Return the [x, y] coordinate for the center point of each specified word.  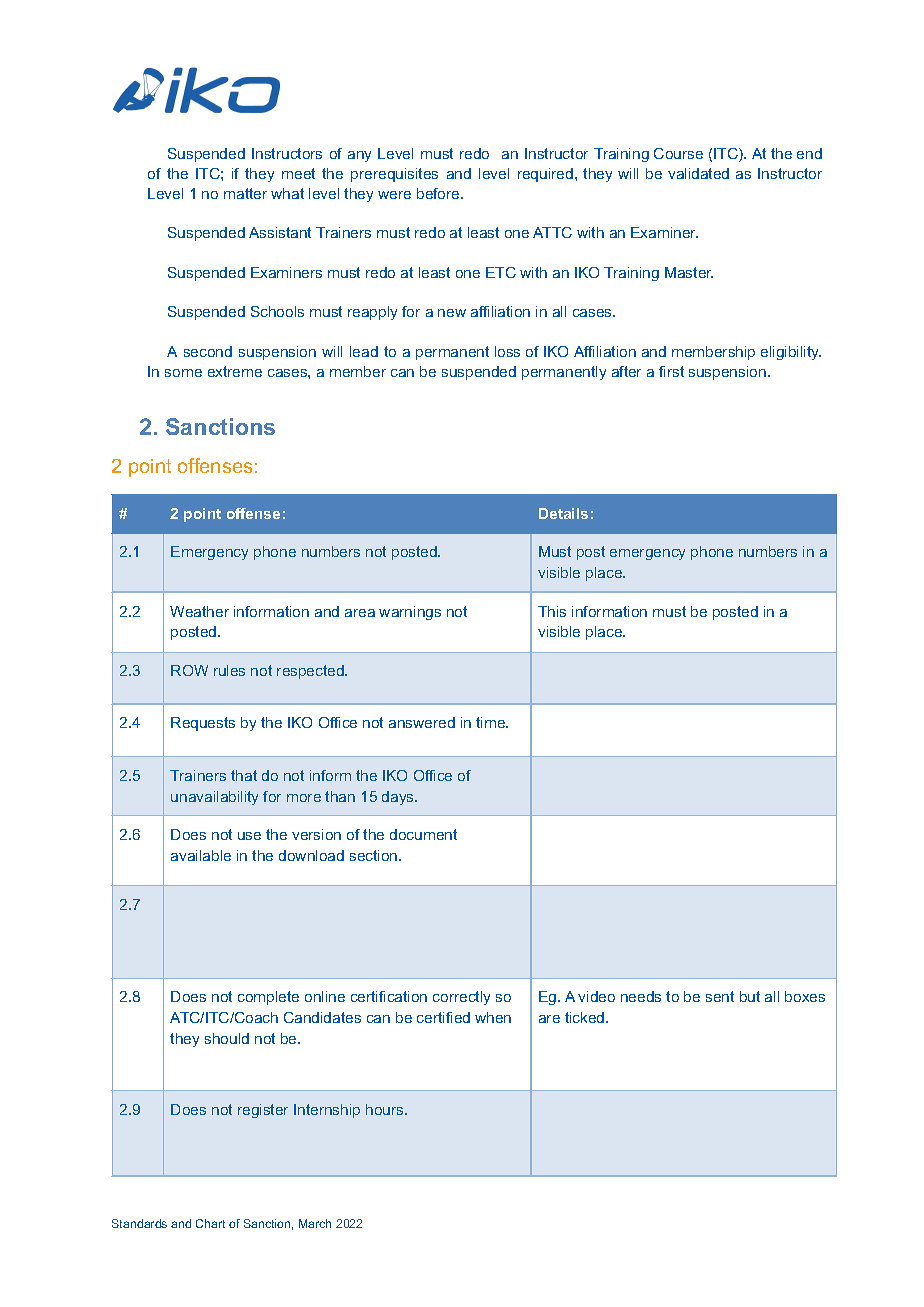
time [492, 722]
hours [386, 1109]
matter [245, 193]
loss [507, 351]
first [671, 371]
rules [229, 670]
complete [268, 998]
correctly [461, 998]
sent [720, 996]
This [552, 611]
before [439, 193]
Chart [210, 1223]
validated [698, 173]
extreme [235, 371]
